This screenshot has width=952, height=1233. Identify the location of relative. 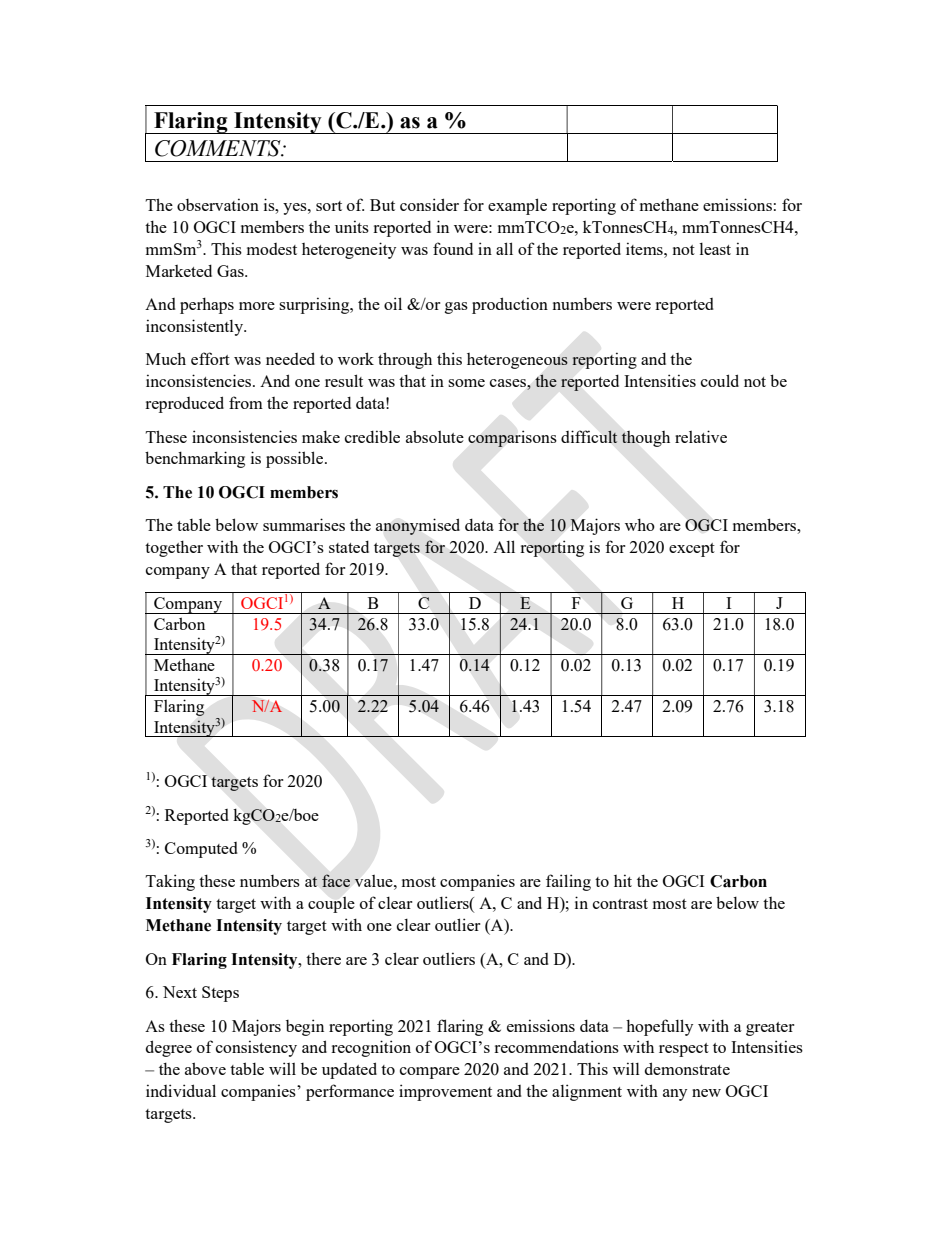
(701, 436).
